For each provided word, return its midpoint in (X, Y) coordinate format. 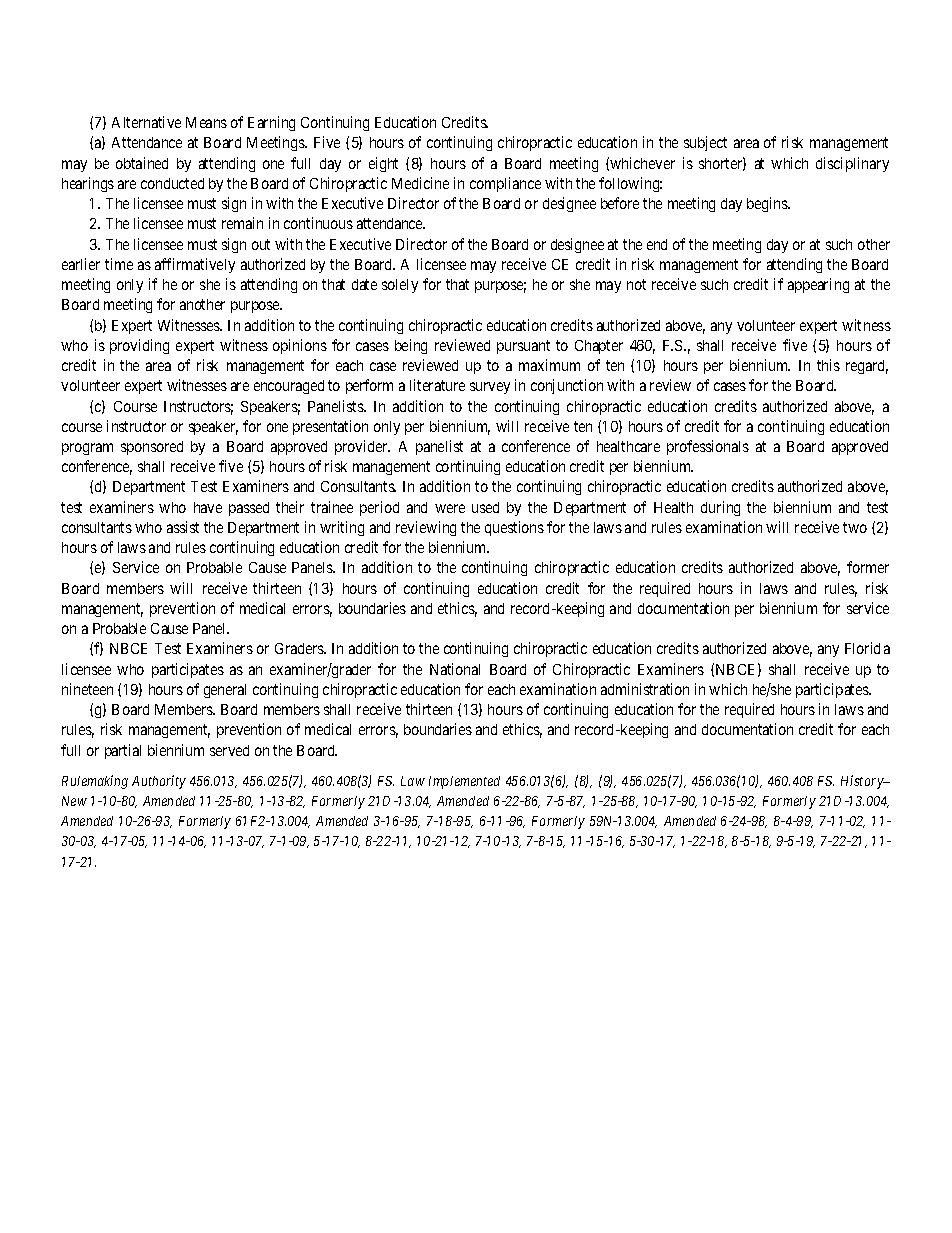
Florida (867, 648)
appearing (818, 285)
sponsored (152, 448)
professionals (708, 447)
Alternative (146, 122)
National (455, 669)
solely (400, 286)
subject (705, 143)
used (485, 507)
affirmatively (195, 265)
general (225, 691)
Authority (159, 782)
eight (383, 164)
